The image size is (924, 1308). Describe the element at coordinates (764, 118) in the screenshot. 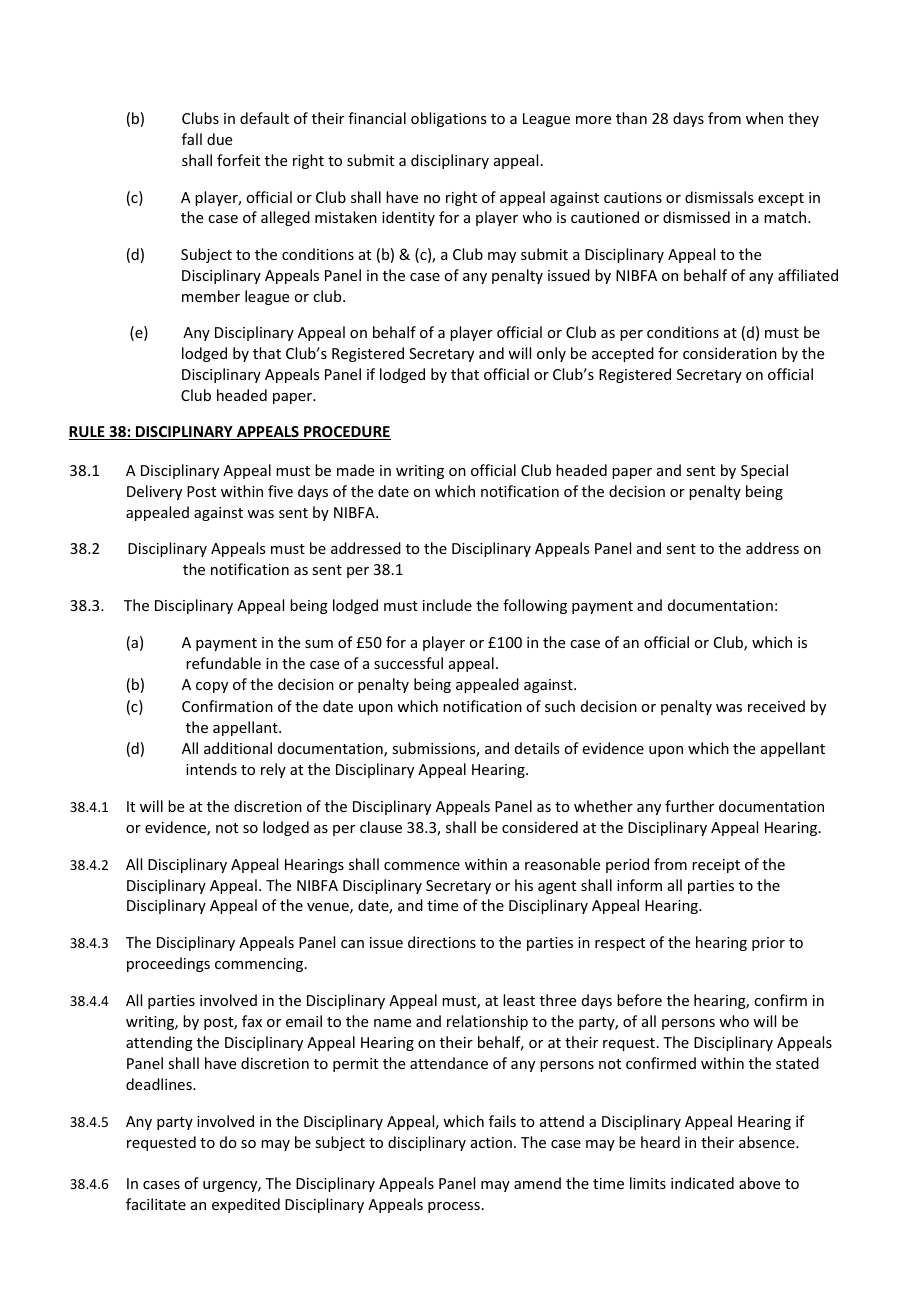

I see `when` at that location.
